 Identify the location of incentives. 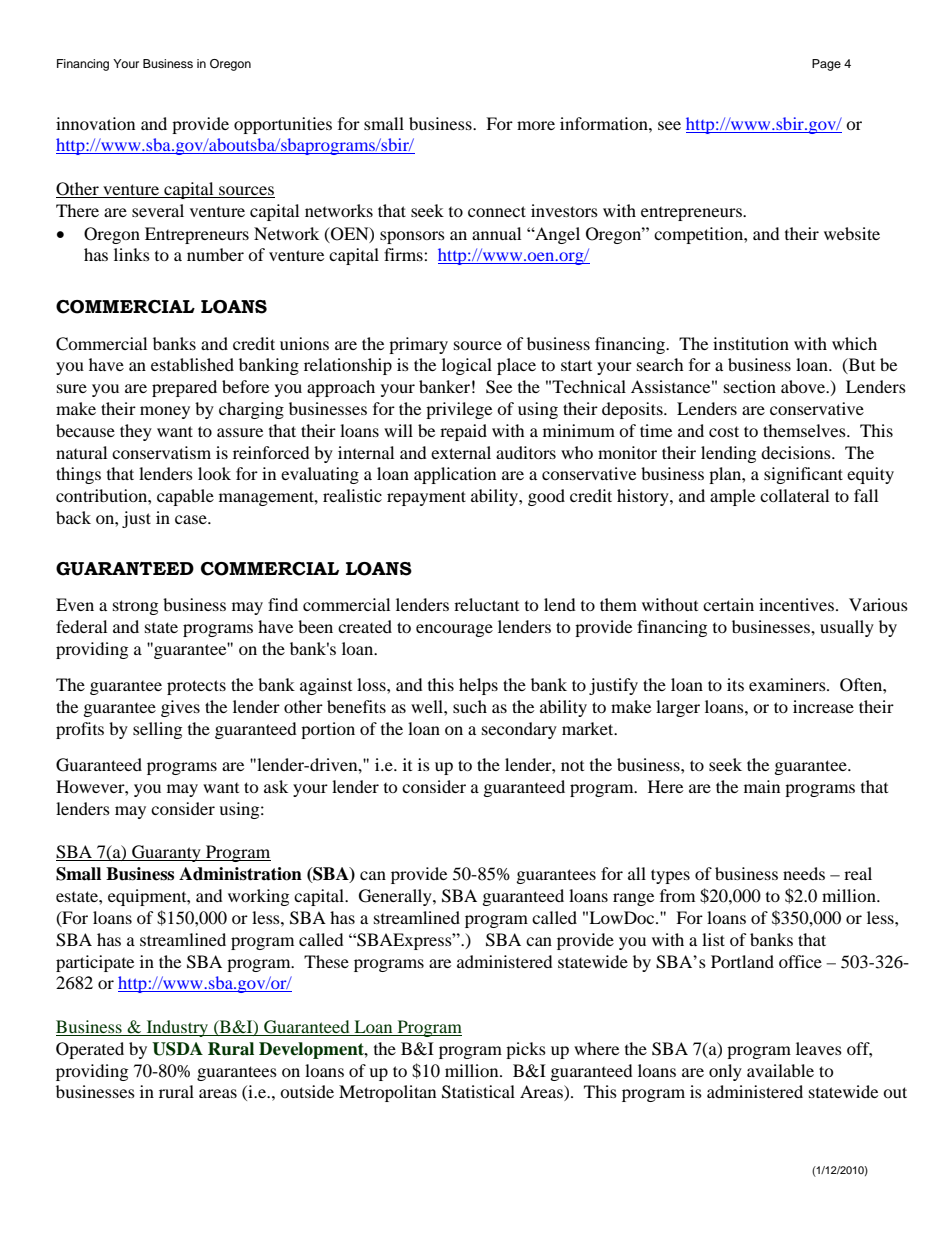
(798, 604).
